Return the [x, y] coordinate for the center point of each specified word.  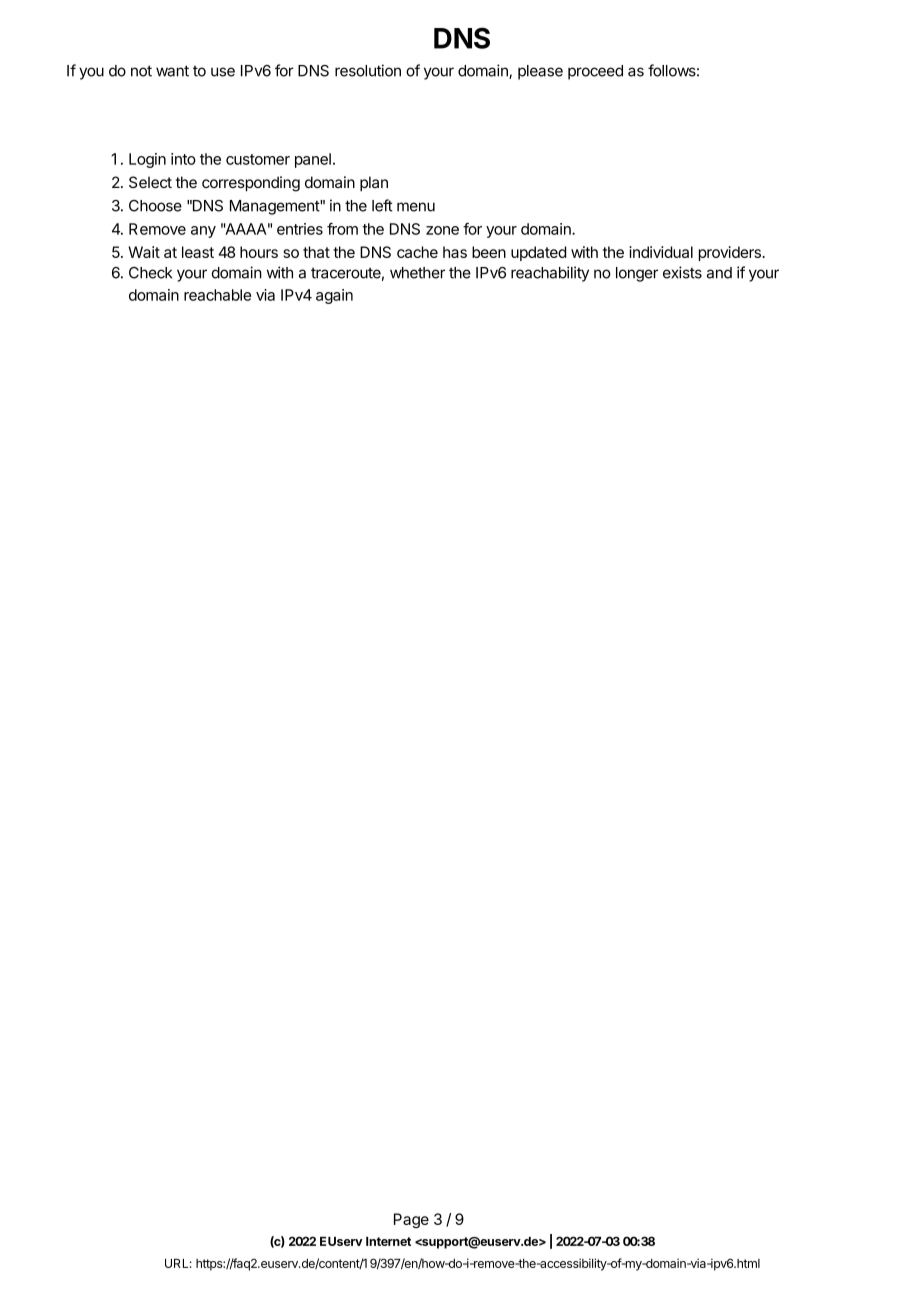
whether [417, 273]
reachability [550, 274]
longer [637, 274]
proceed [595, 72]
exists [682, 272]
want [172, 71]
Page [411, 1220]
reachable [217, 295]
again [334, 296]
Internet [388, 1241]
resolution [368, 70]
